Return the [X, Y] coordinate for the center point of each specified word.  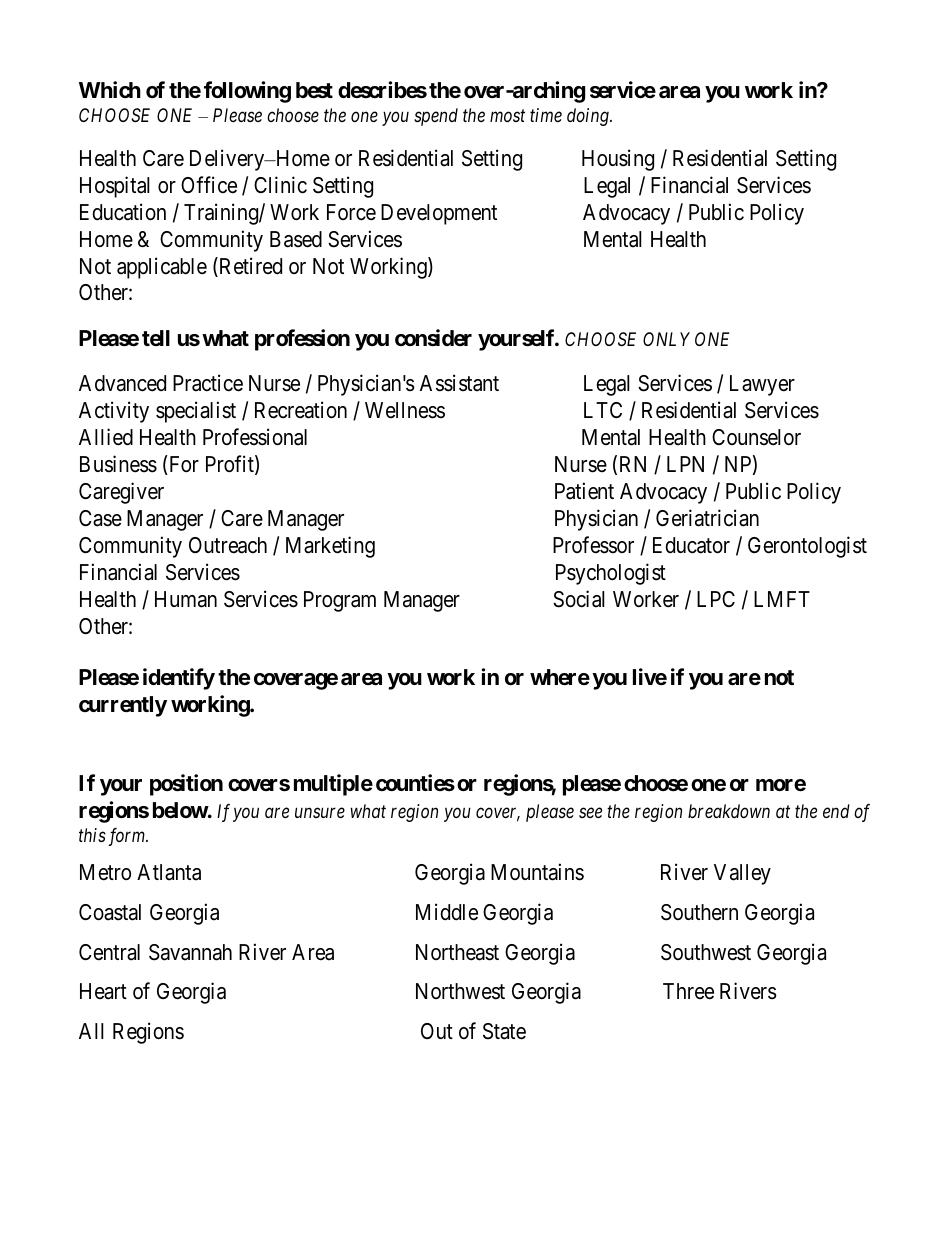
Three [688, 991]
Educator [691, 545]
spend [436, 117]
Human [186, 599]
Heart [103, 991]
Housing [618, 160]
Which [110, 89]
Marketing [330, 547]
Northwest [460, 991]
